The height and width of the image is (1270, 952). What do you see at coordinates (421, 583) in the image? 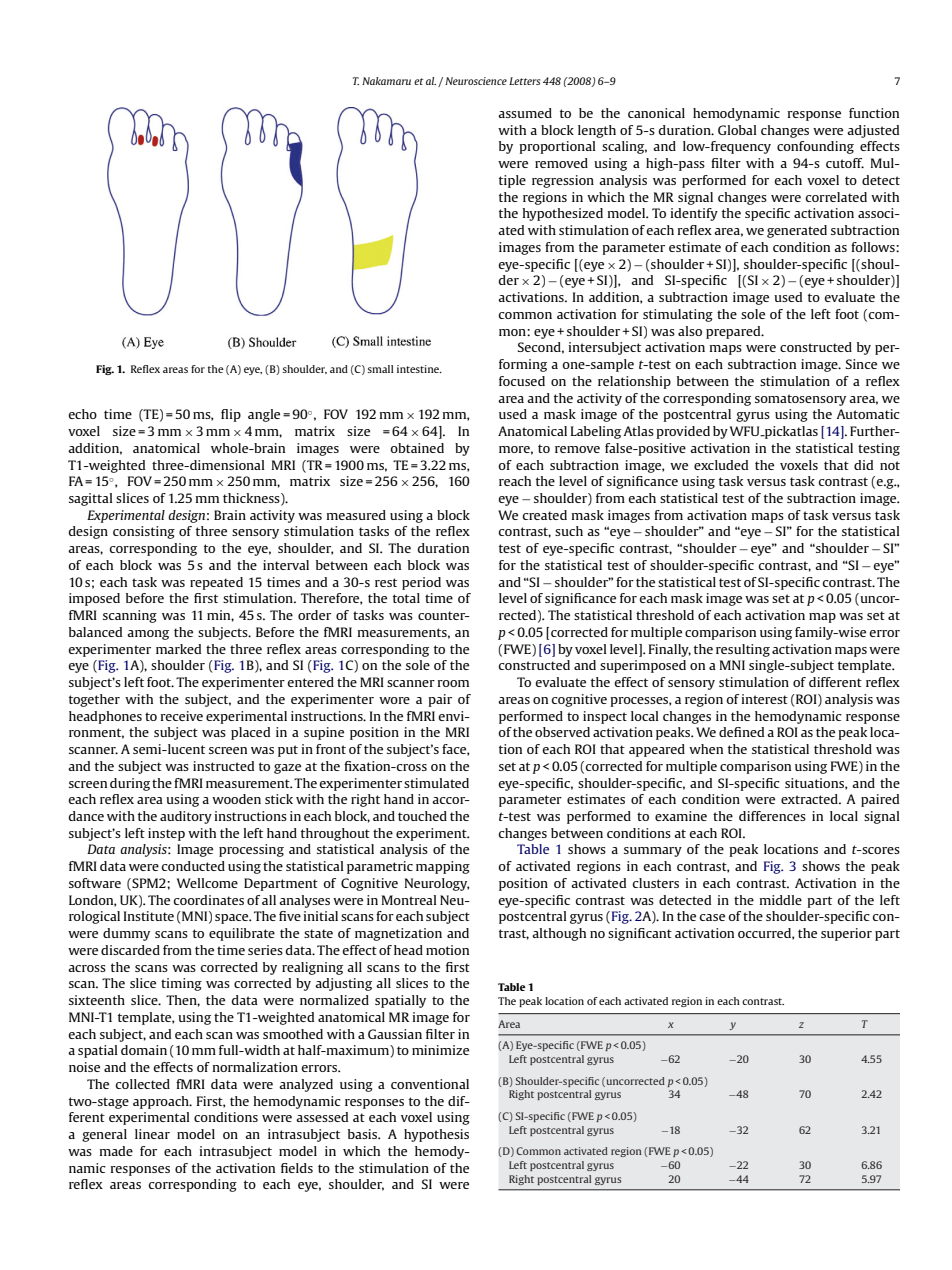
I see `period` at bounding box center [421, 583].
